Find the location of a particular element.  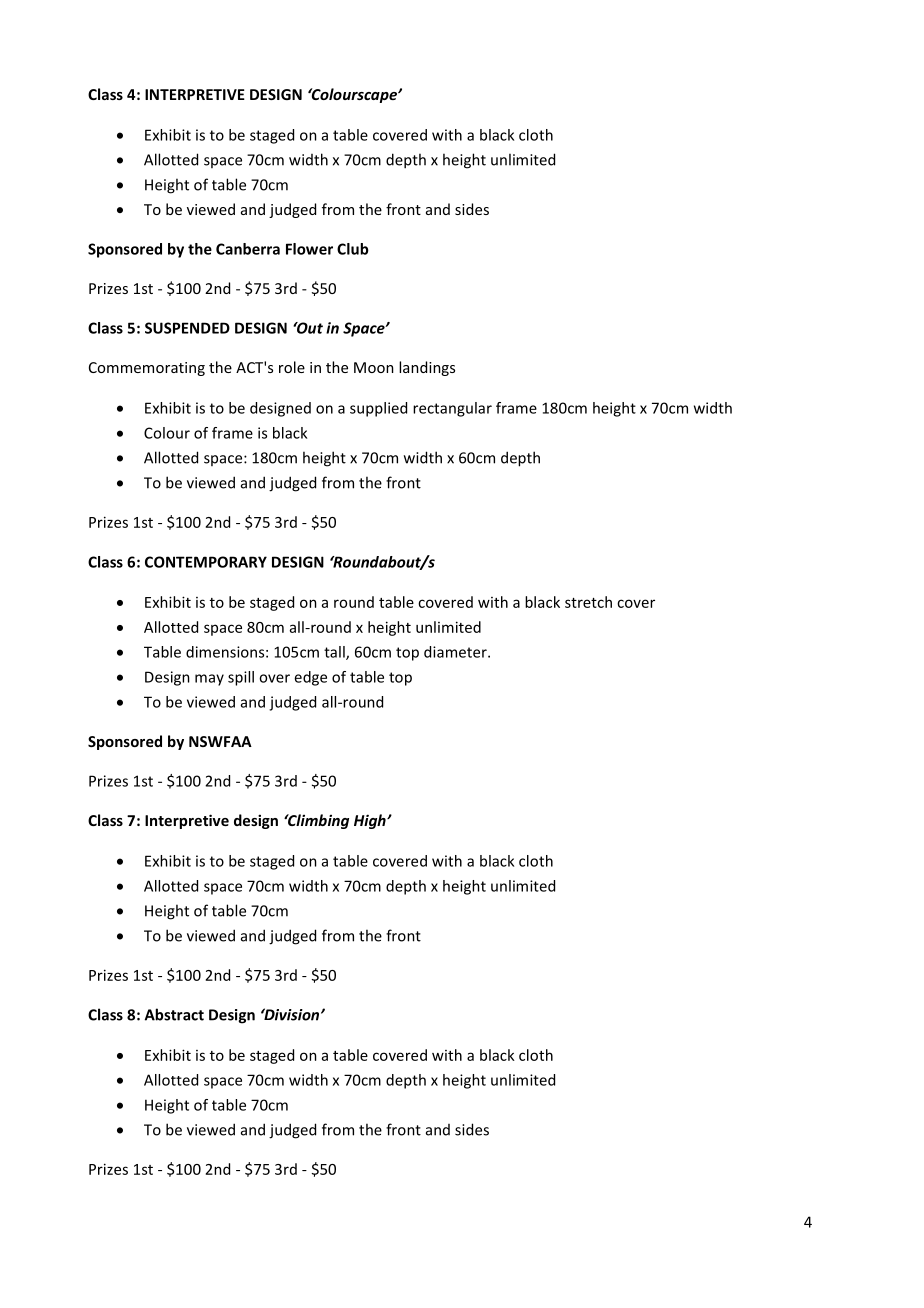

Abstract is located at coordinates (174, 1014).
